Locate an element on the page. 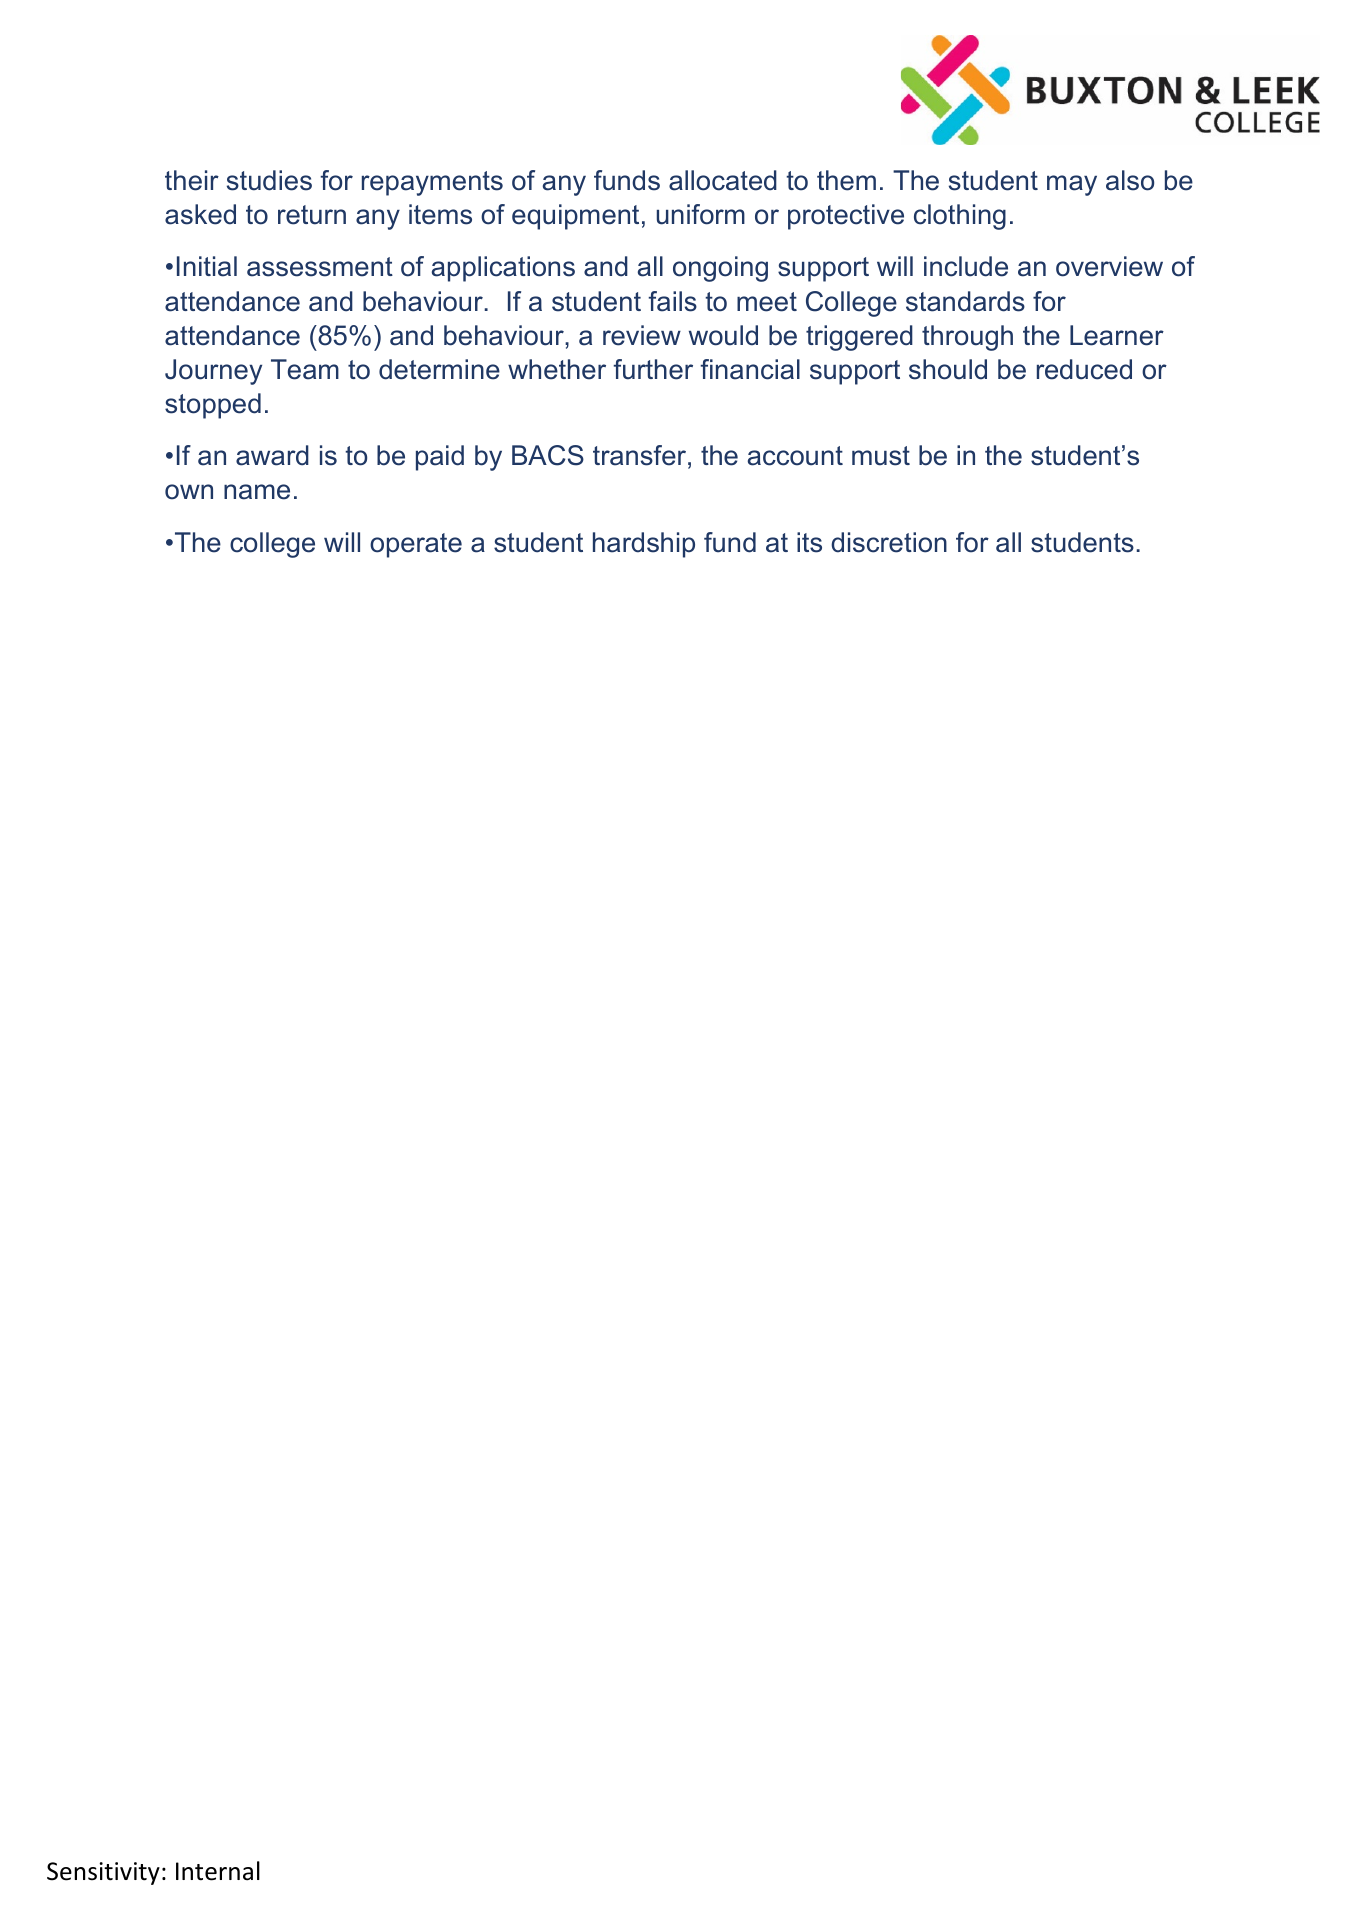 The width and height of the document is (1362, 1926). must is located at coordinates (881, 456).
